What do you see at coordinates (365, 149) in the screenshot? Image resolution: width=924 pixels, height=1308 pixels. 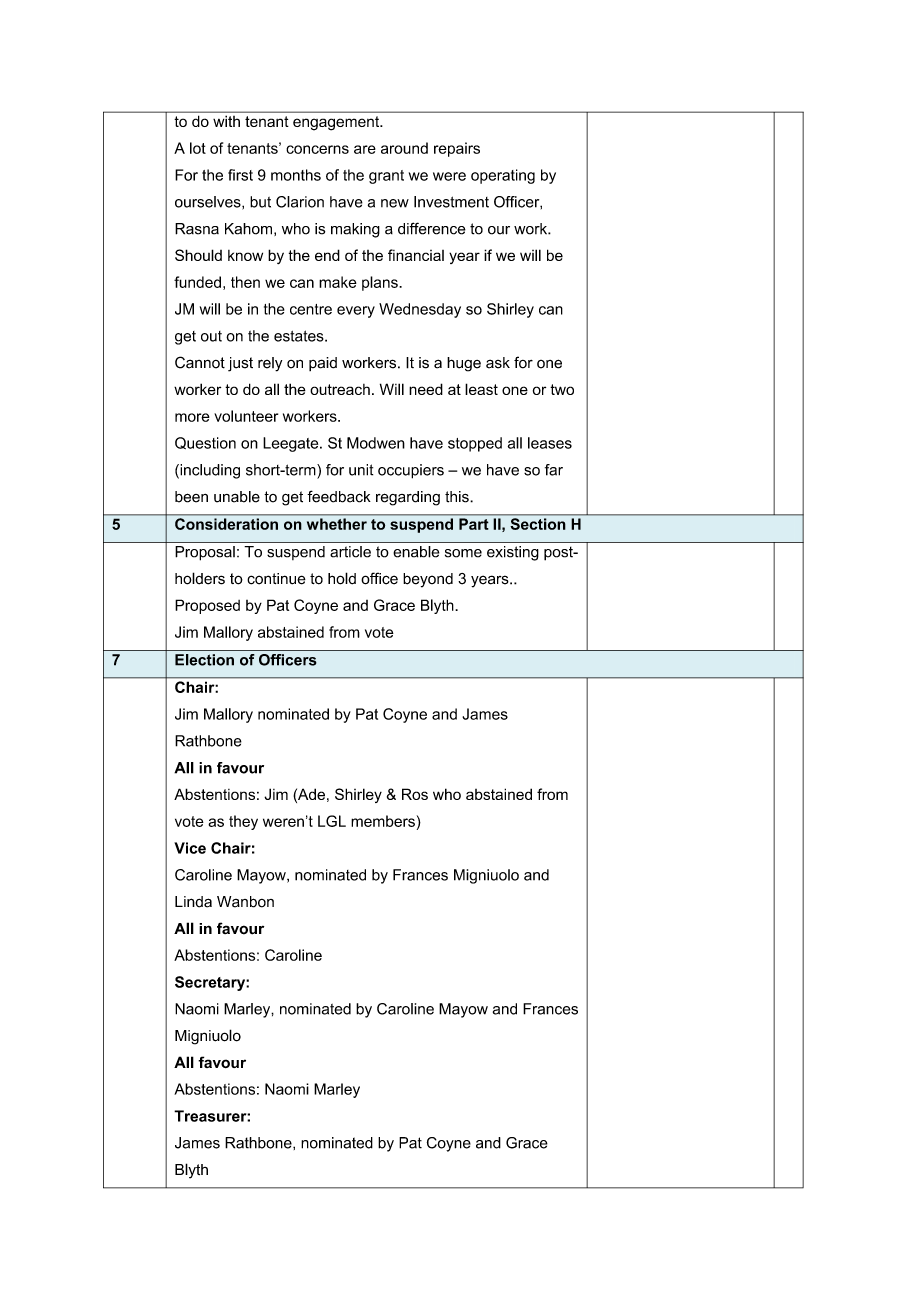 I see `are` at bounding box center [365, 149].
